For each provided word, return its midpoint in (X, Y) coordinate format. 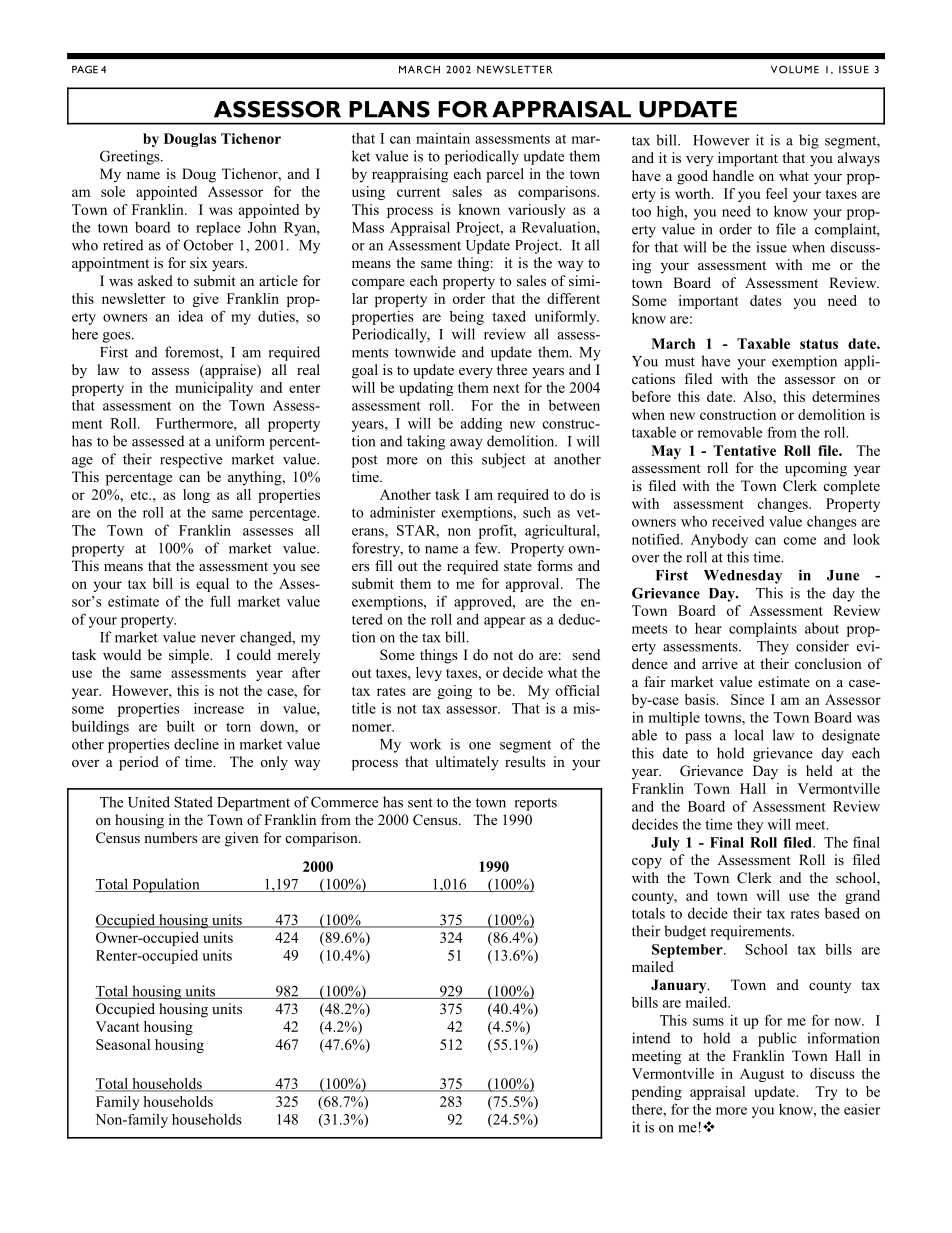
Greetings (131, 157)
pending (657, 1093)
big (809, 141)
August (762, 1075)
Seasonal (123, 1044)
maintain (443, 138)
